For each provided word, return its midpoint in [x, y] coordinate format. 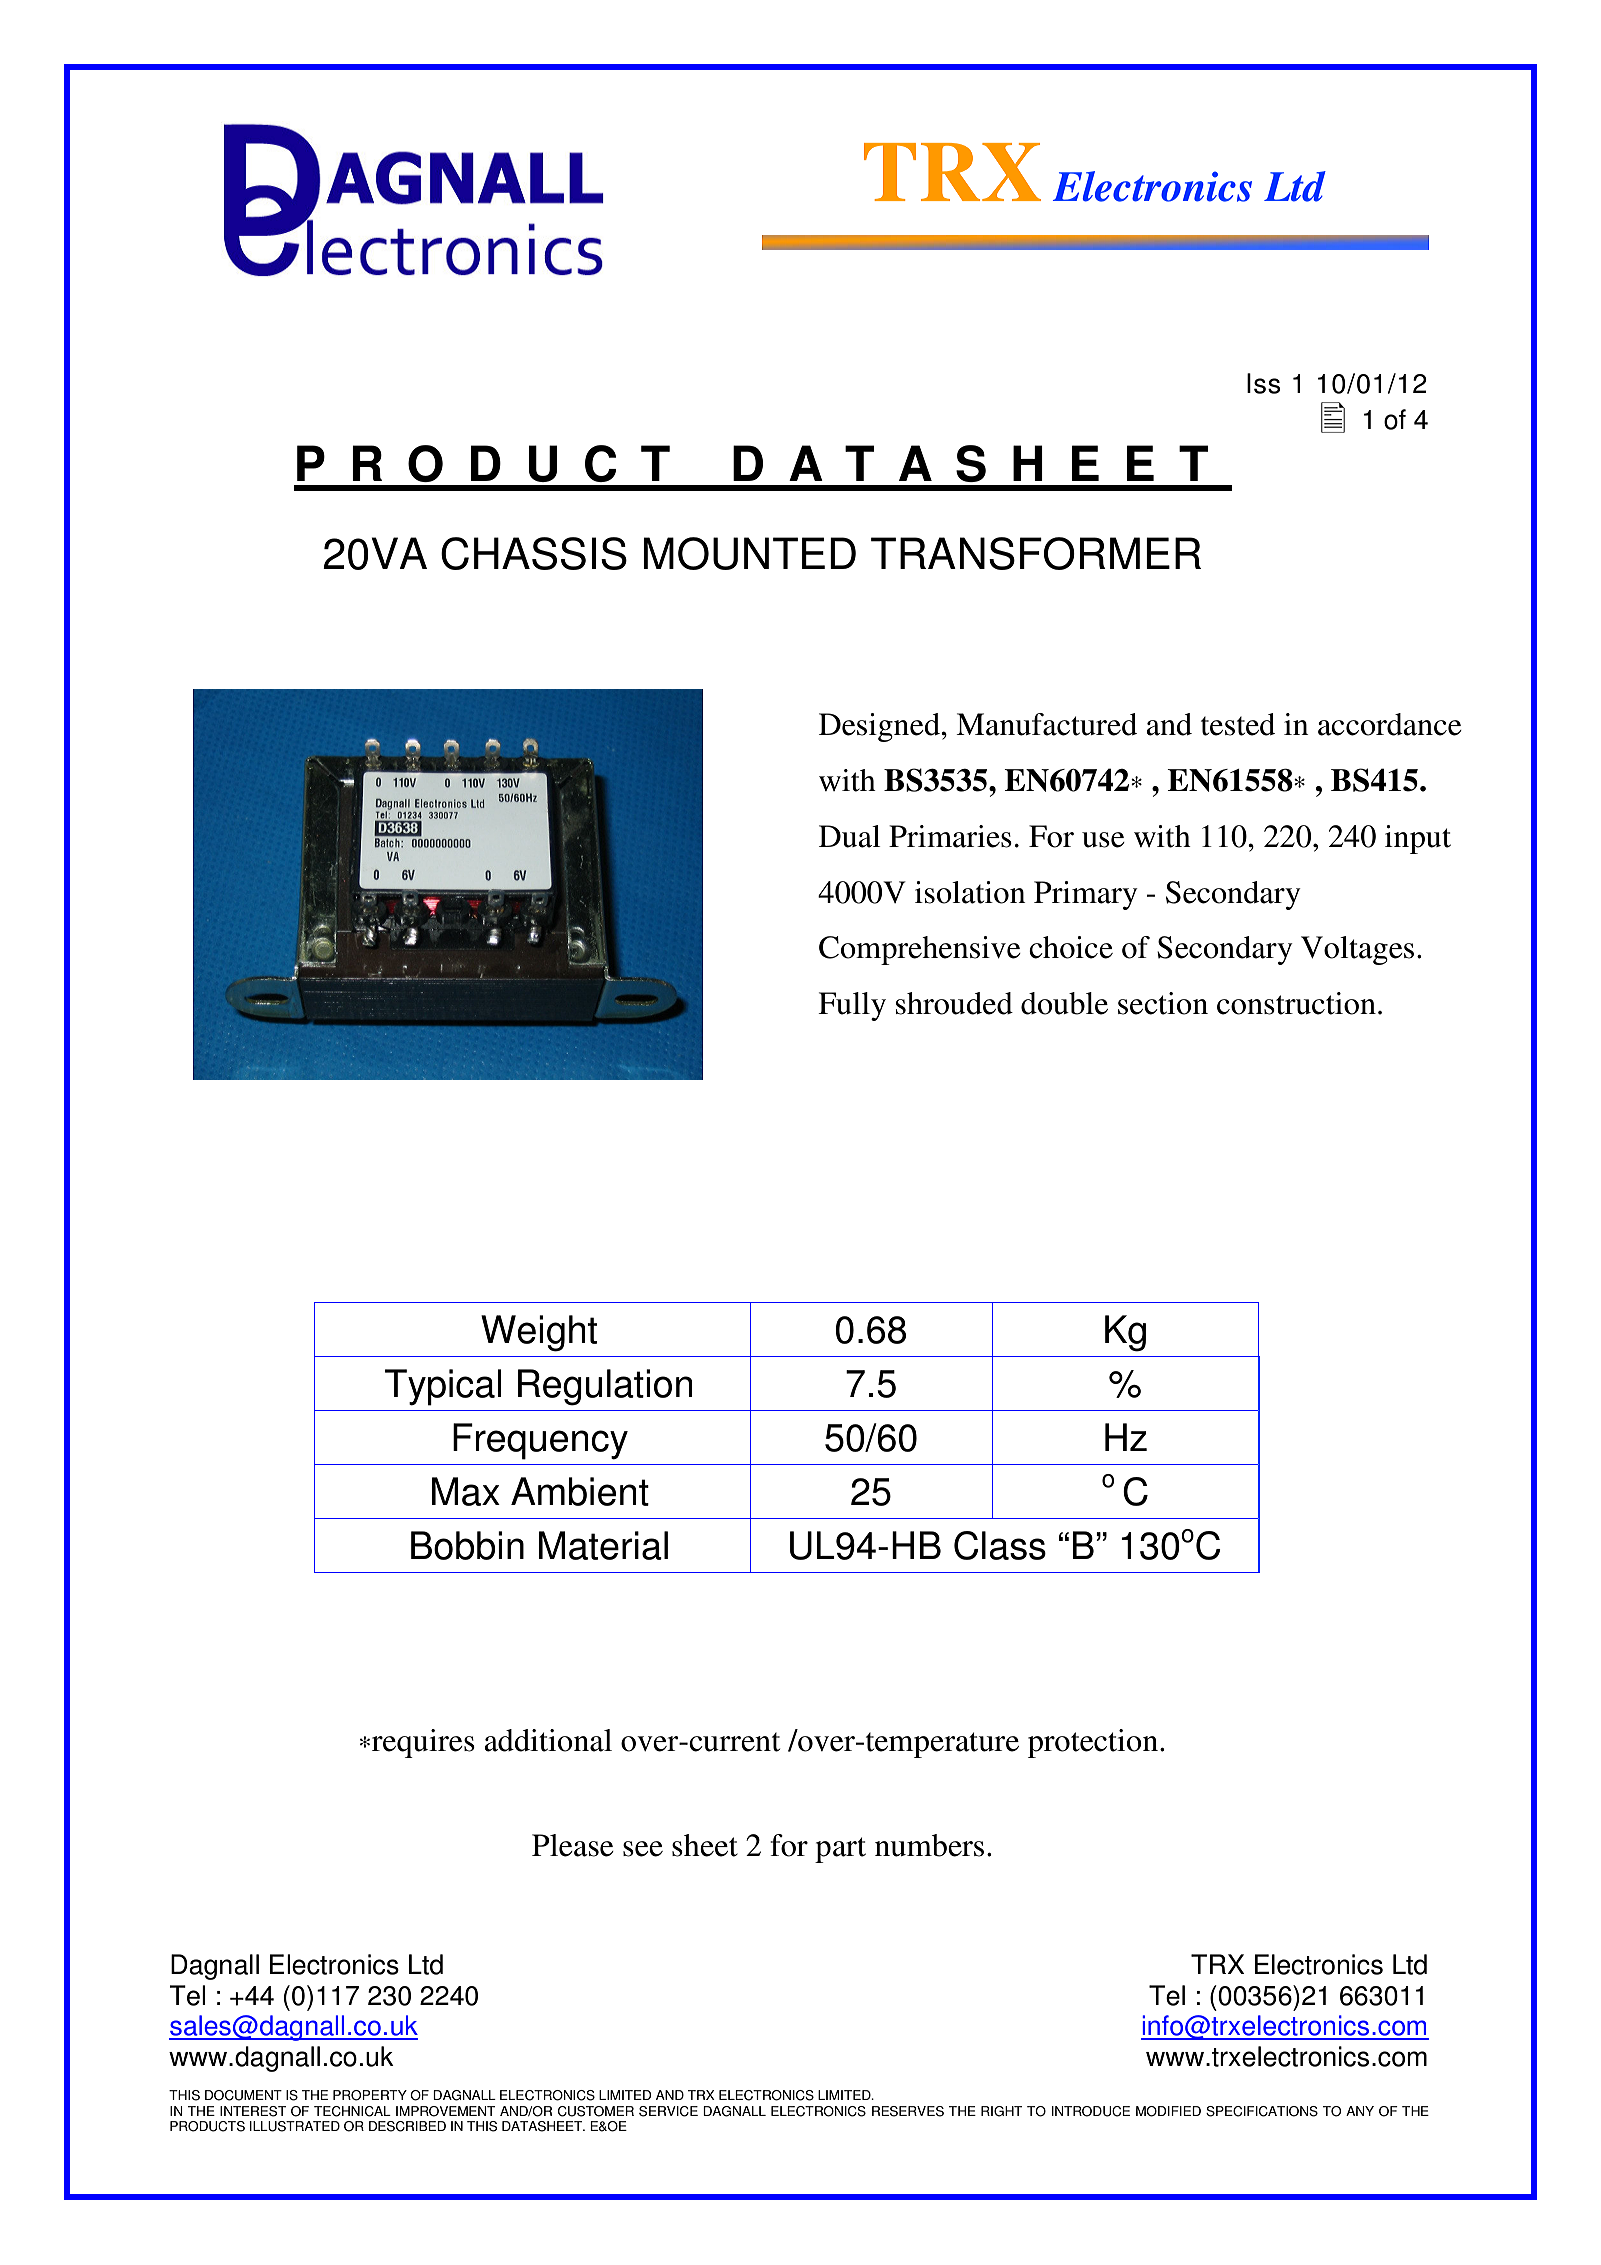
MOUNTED [749, 553]
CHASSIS [534, 553]
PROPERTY [370, 2095]
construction [1296, 1003]
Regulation [605, 1387]
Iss [1263, 383]
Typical [443, 1387]
